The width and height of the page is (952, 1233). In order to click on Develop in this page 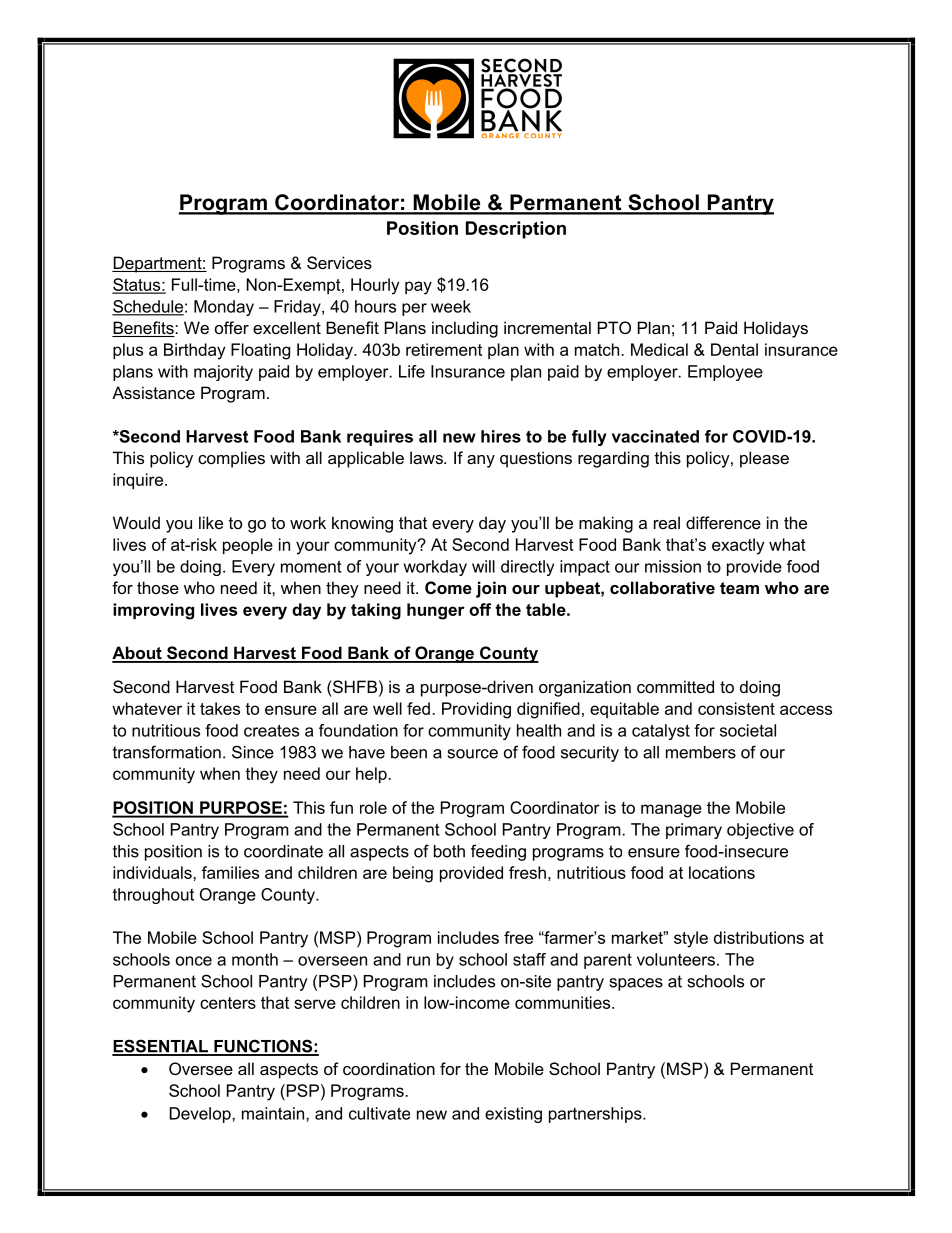, I will do `click(201, 1115)`.
